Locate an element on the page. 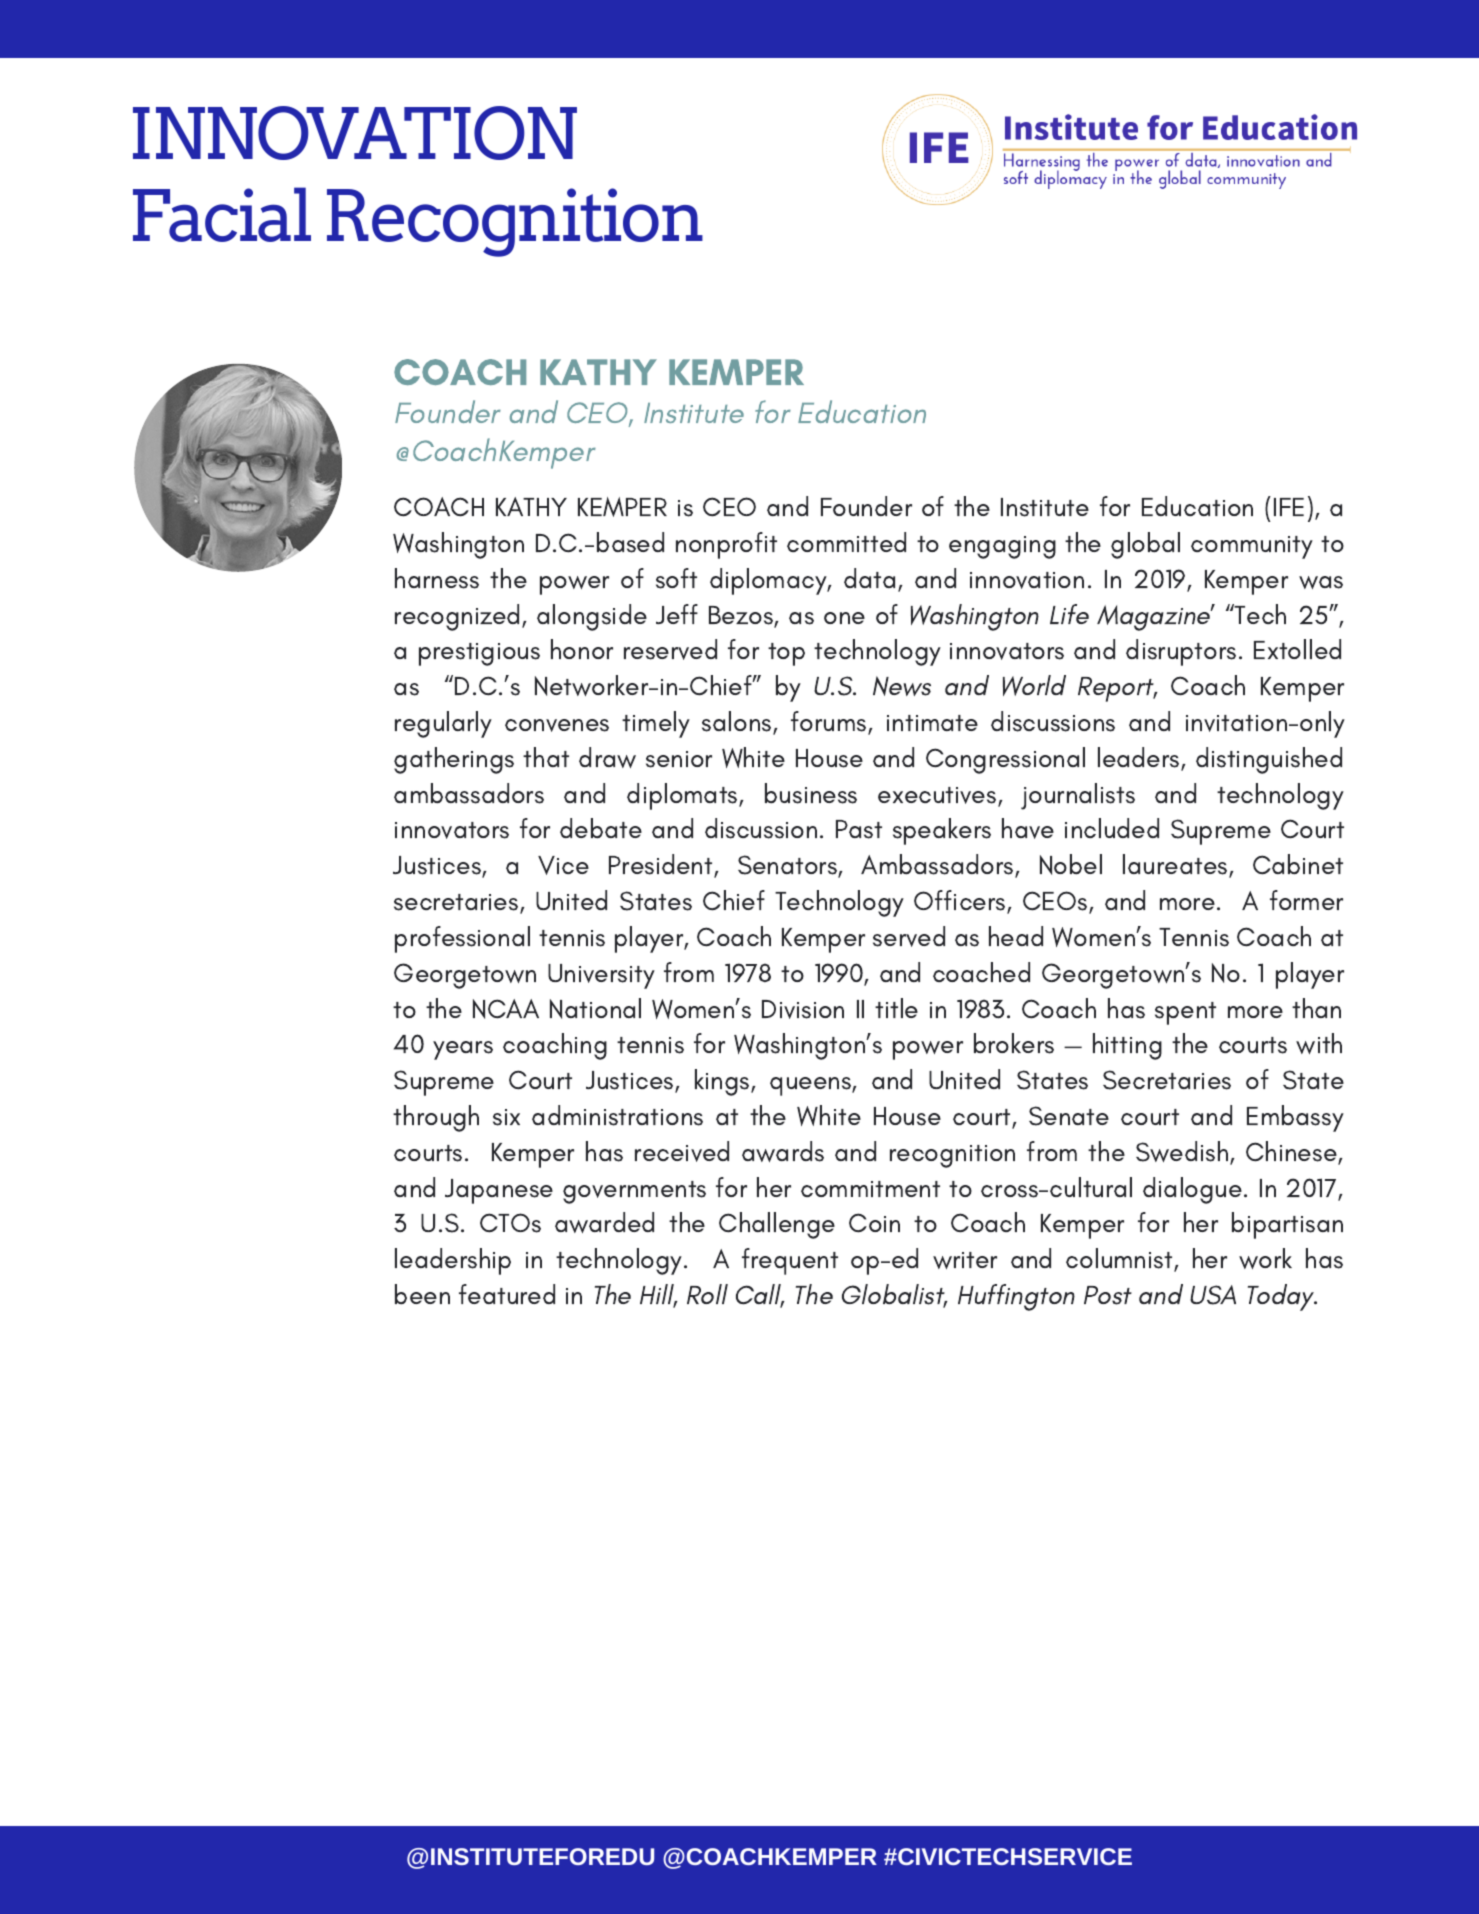 Image resolution: width=1479 pixels, height=1914 pixels. community is located at coordinates (1252, 547).
